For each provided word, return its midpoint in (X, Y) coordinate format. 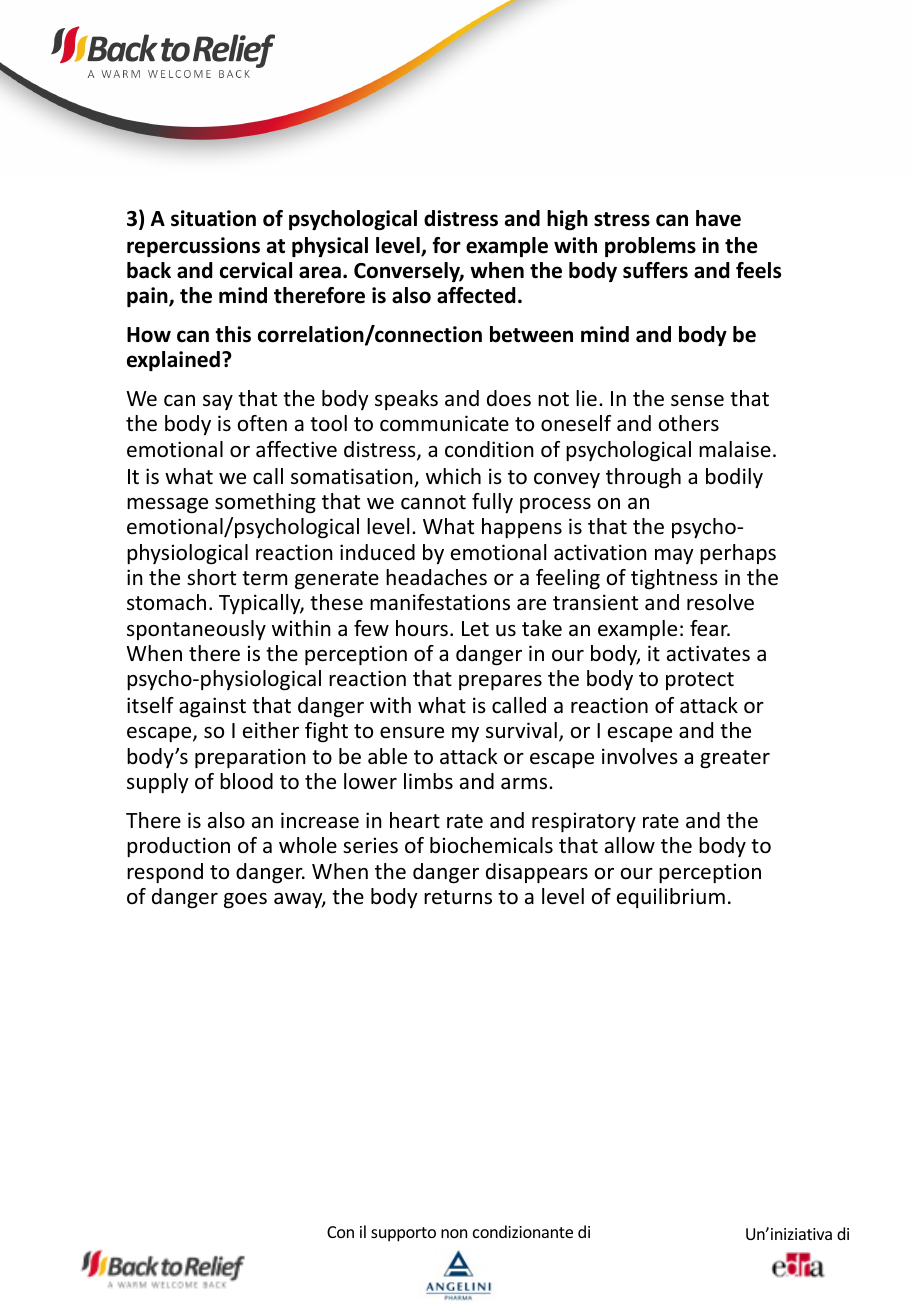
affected (476, 295)
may (674, 556)
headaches (436, 577)
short (211, 577)
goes (245, 901)
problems (650, 247)
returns (458, 897)
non (454, 1233)
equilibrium (671, 898)
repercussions (193, 247)
